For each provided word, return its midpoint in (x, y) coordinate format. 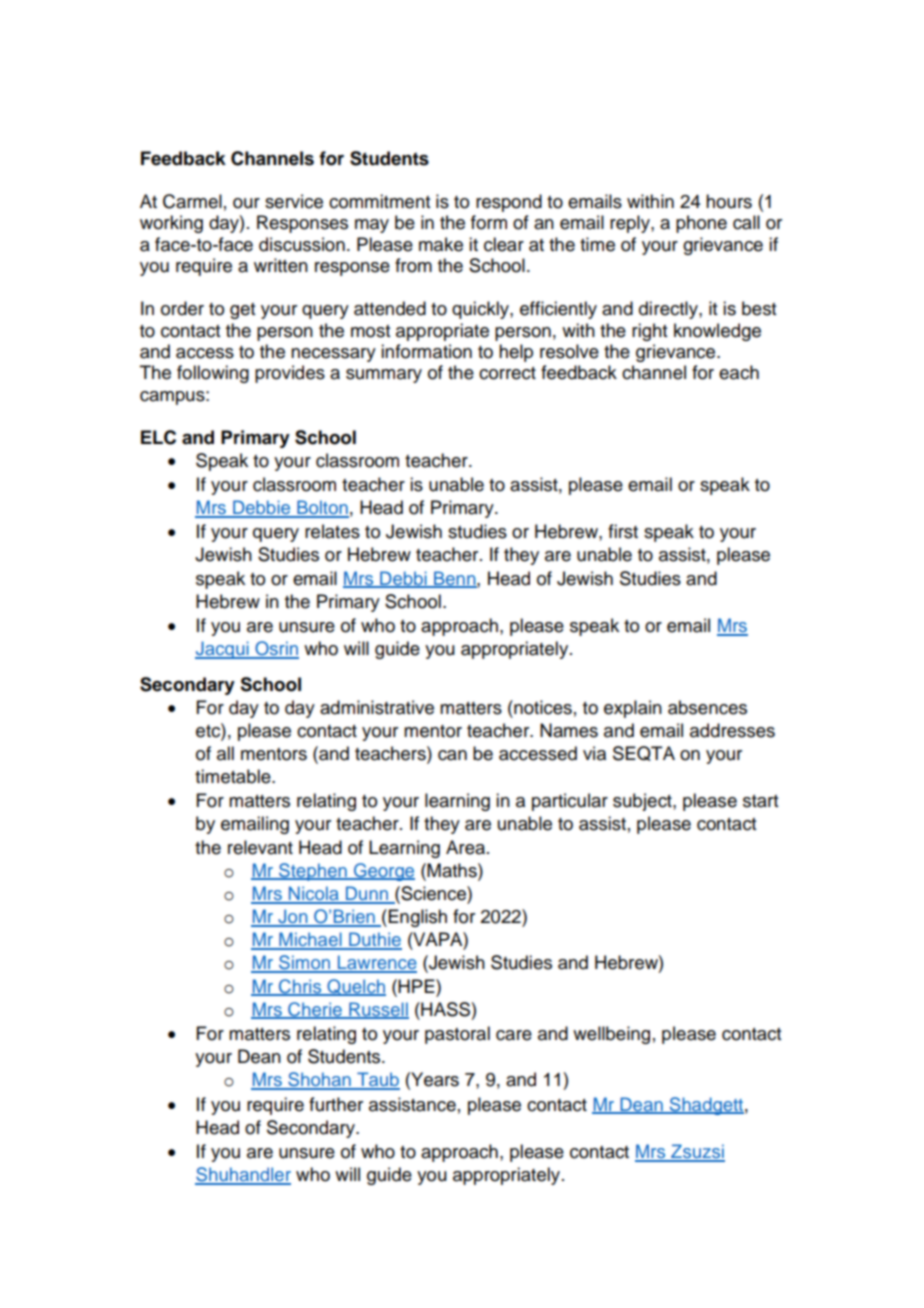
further (336, 1104)
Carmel (192, 201)
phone (701, 224)
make (441, 244)
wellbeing (611, 1035)
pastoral (457, 1035)
